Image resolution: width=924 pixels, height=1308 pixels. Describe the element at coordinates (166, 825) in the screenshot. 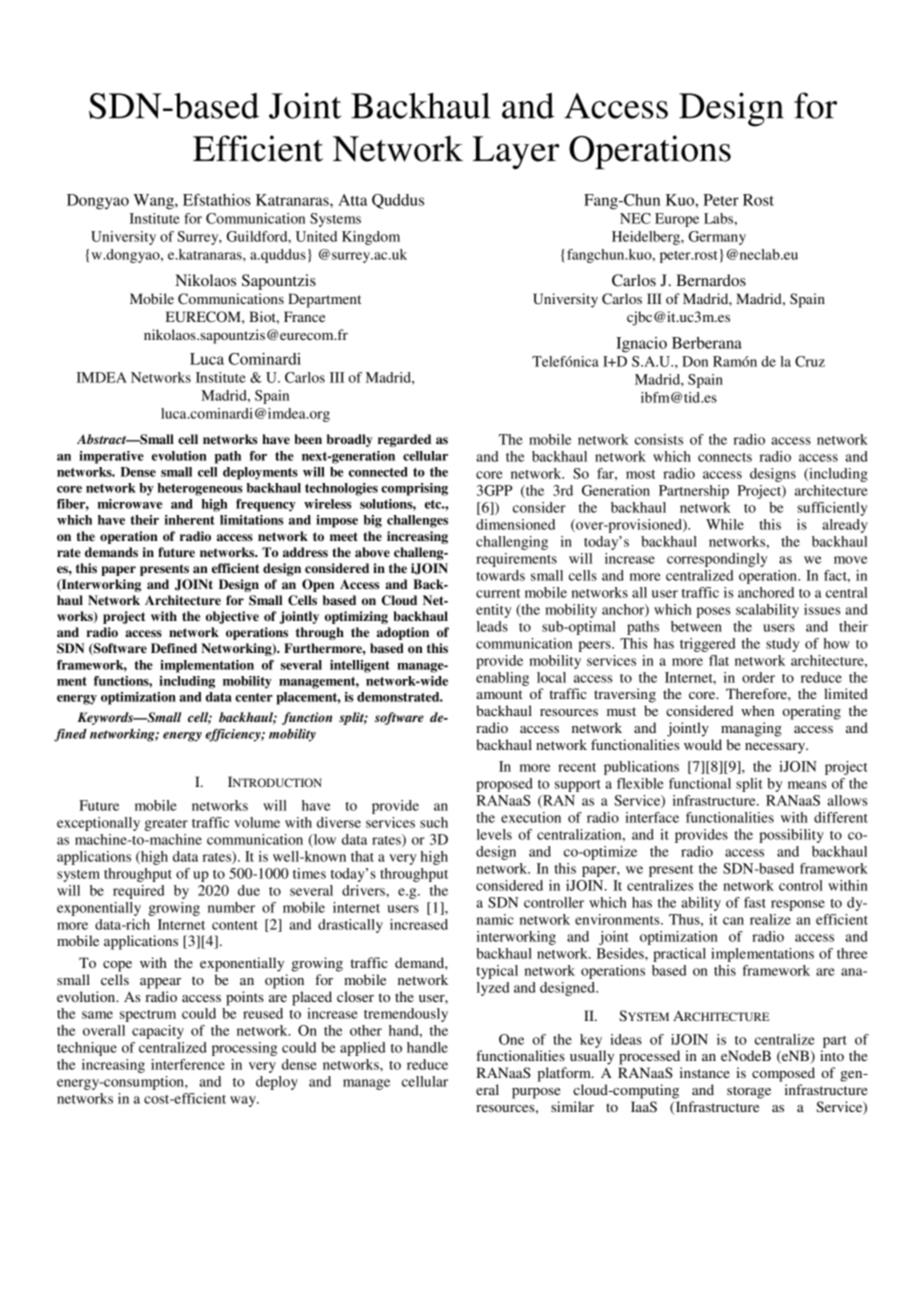

I see `greater` at that location.
